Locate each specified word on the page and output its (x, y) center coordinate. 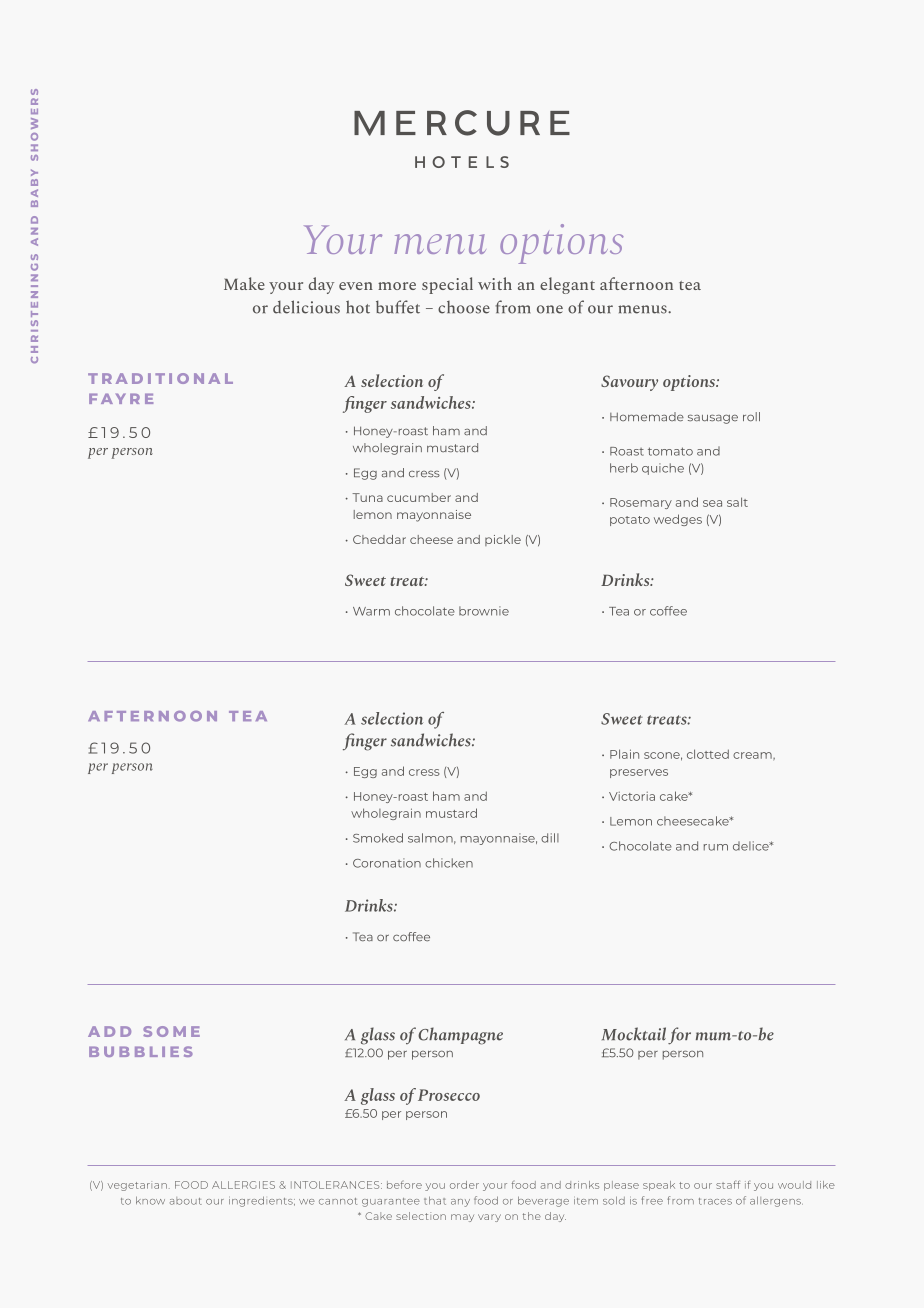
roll (751, 416)
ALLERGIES (243, 1185)
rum (716, 847)
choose (464, 307)
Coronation (387, 863)
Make (244, 283)
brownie (484, 611)
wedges (678, 520)
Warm (371, 611)
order (464, 1185)
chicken (449, 863)
